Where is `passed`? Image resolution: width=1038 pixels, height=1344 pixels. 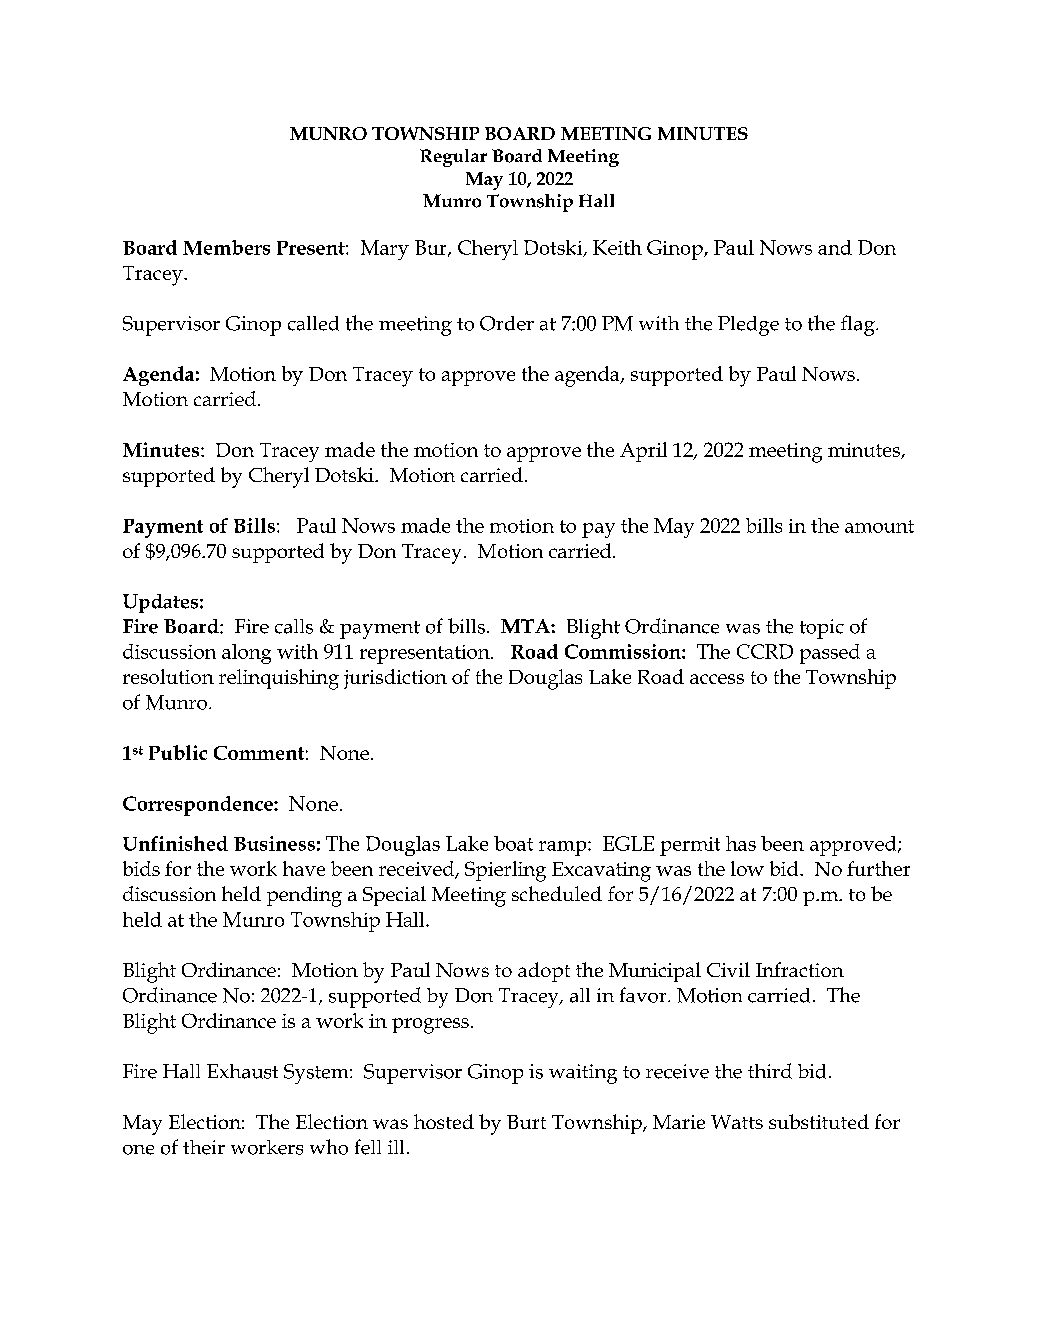
passed is located at coordinates (830, 654).
